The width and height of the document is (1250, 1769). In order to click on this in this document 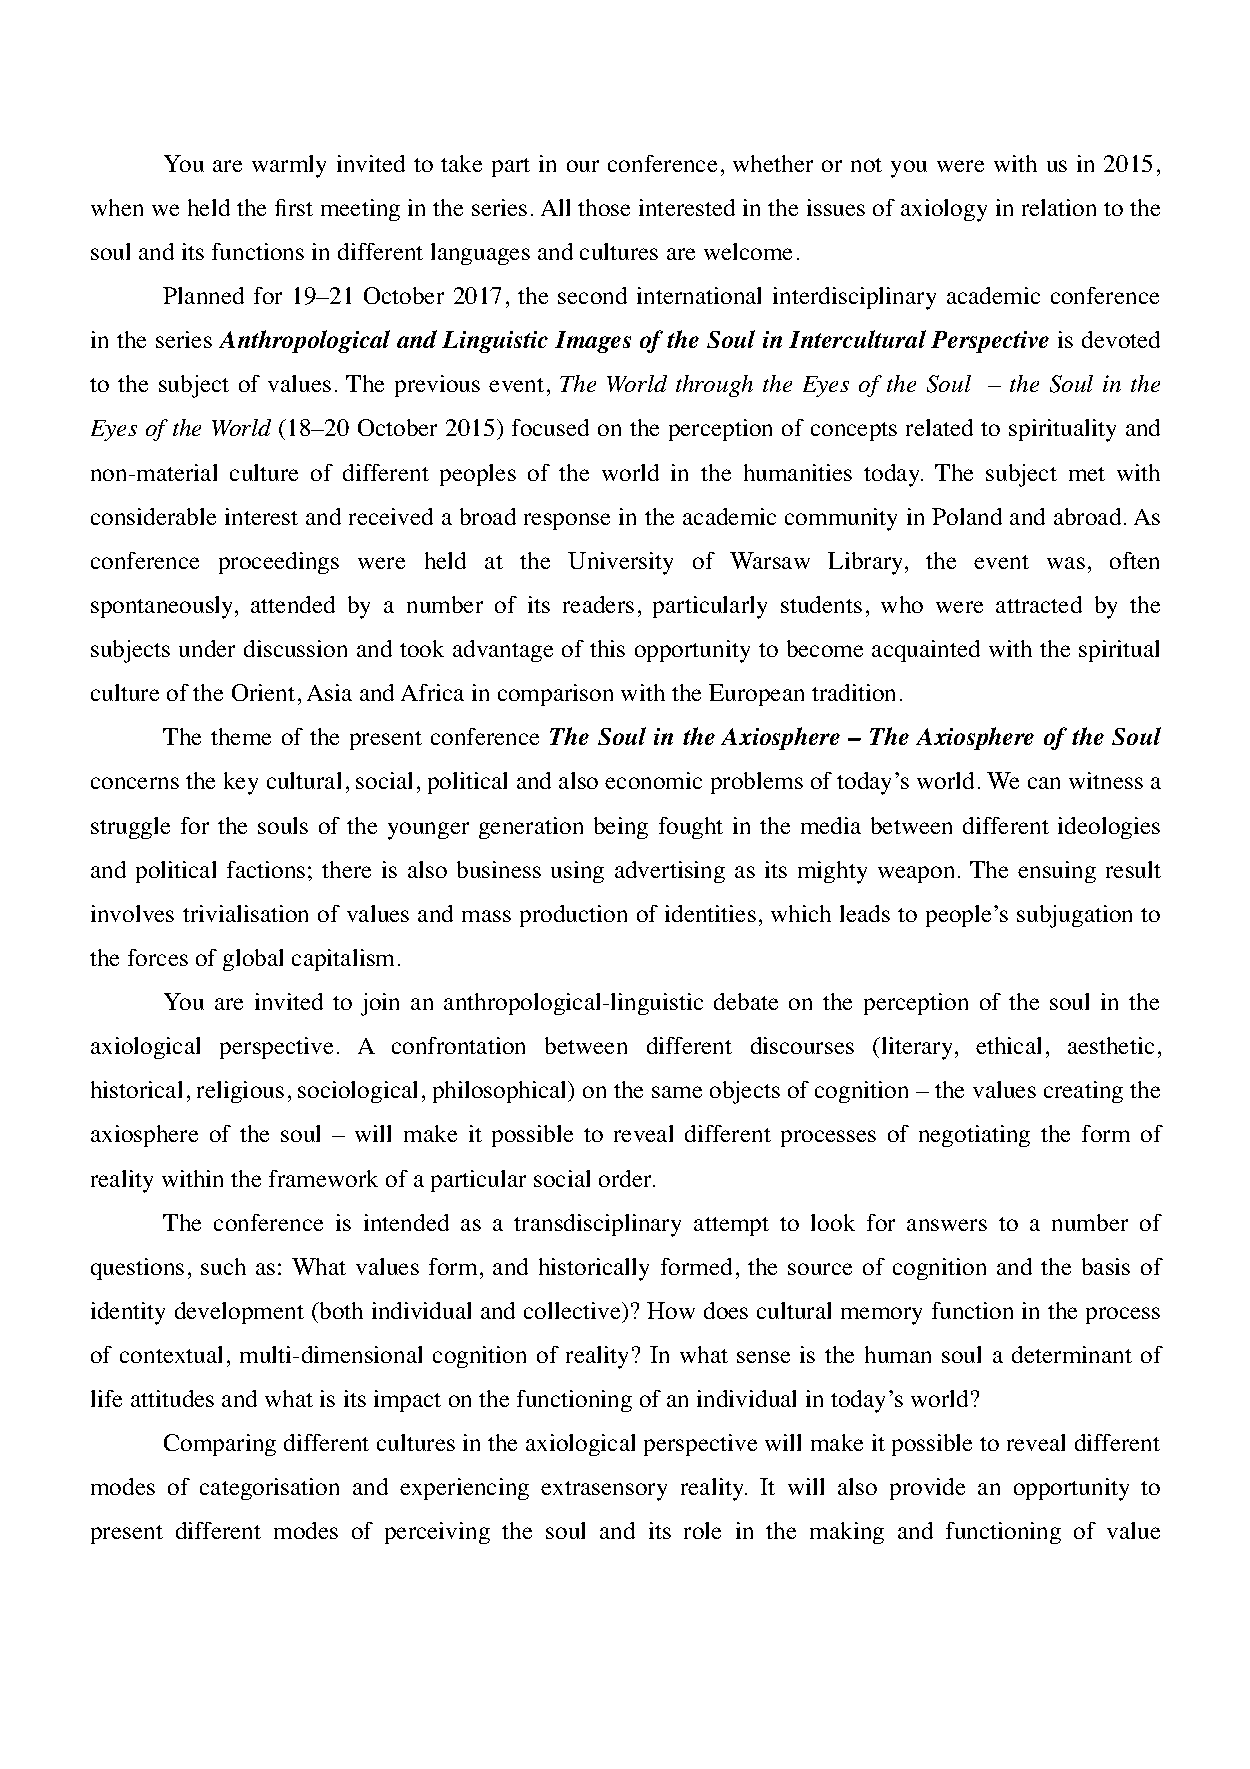, I will do `click(607, 648)`.
